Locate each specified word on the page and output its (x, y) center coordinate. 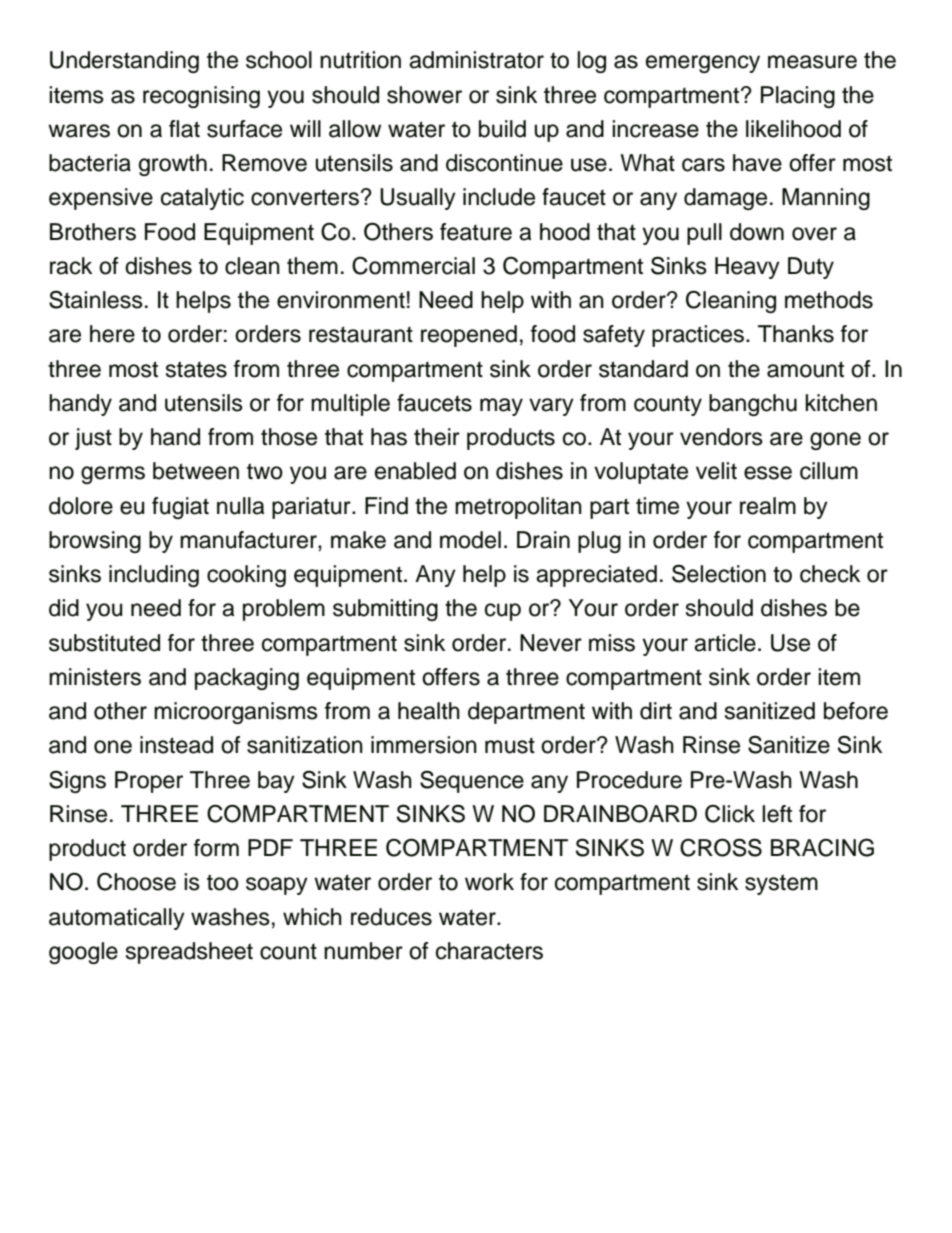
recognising (201, 97)
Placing (798, 97)
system (781, 884)
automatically (117, 919)
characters (489, 951)
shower (424, 95)
